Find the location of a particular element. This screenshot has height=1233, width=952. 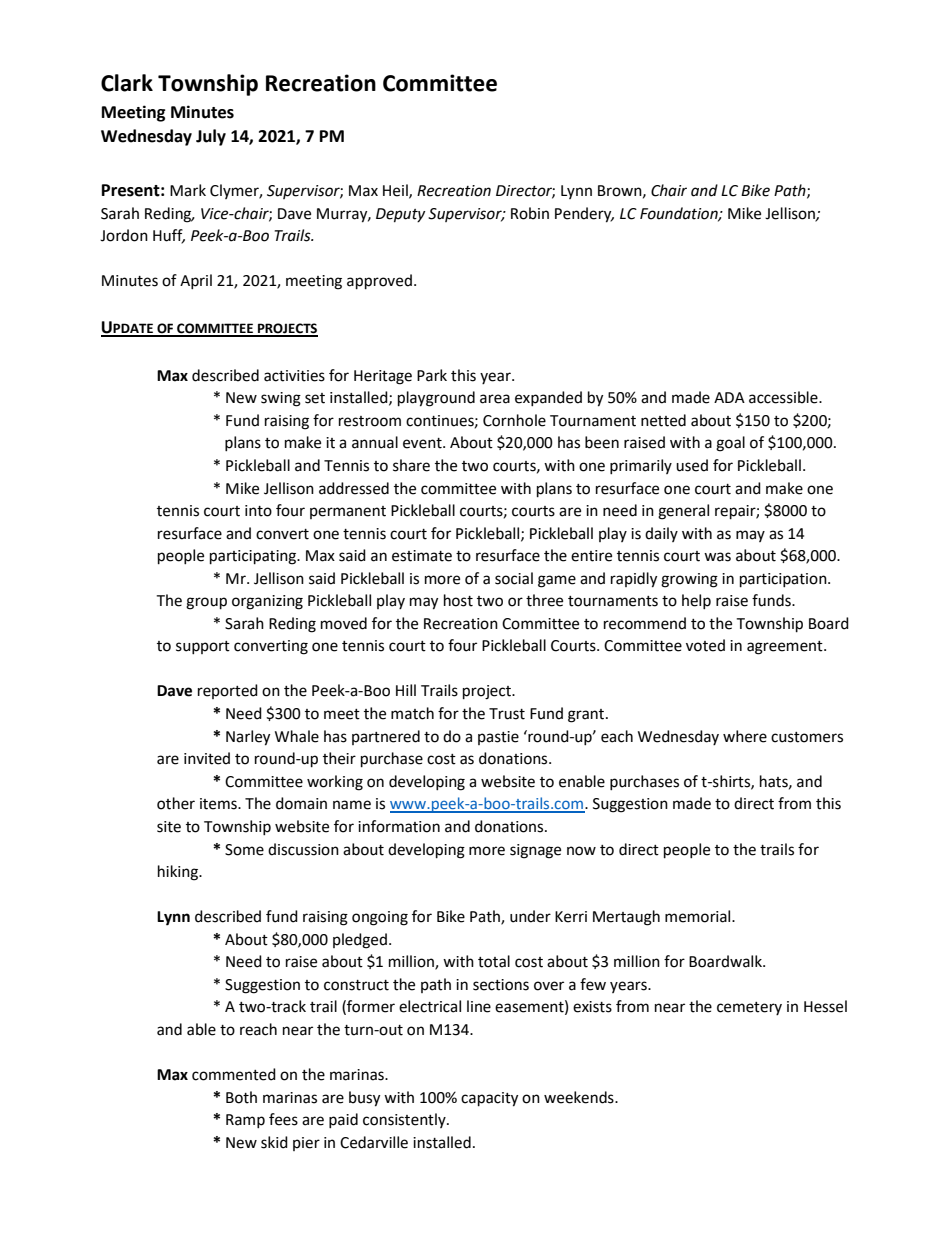

capacity is located at coordinates (489, 1099).
